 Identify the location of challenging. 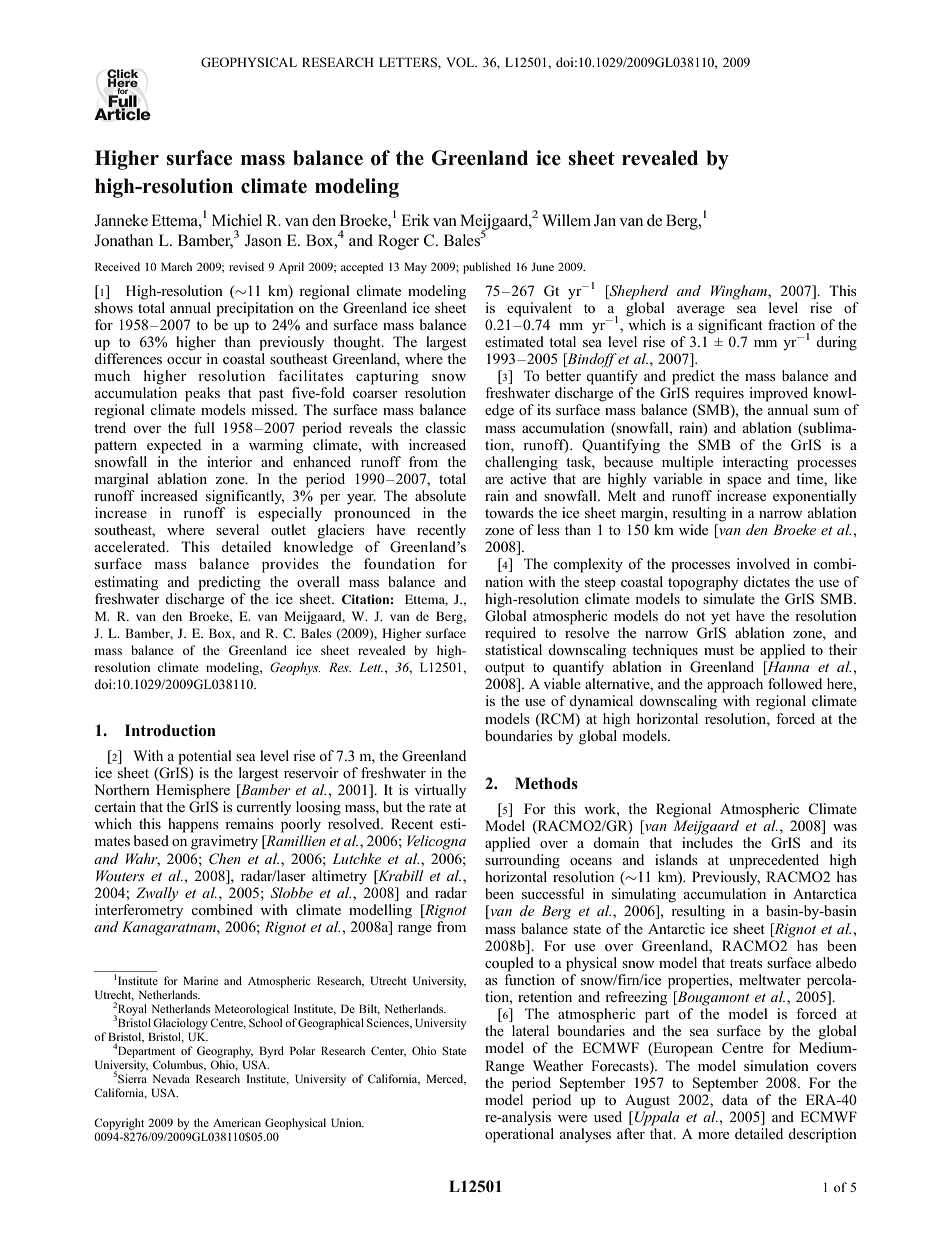
(521, 463).
